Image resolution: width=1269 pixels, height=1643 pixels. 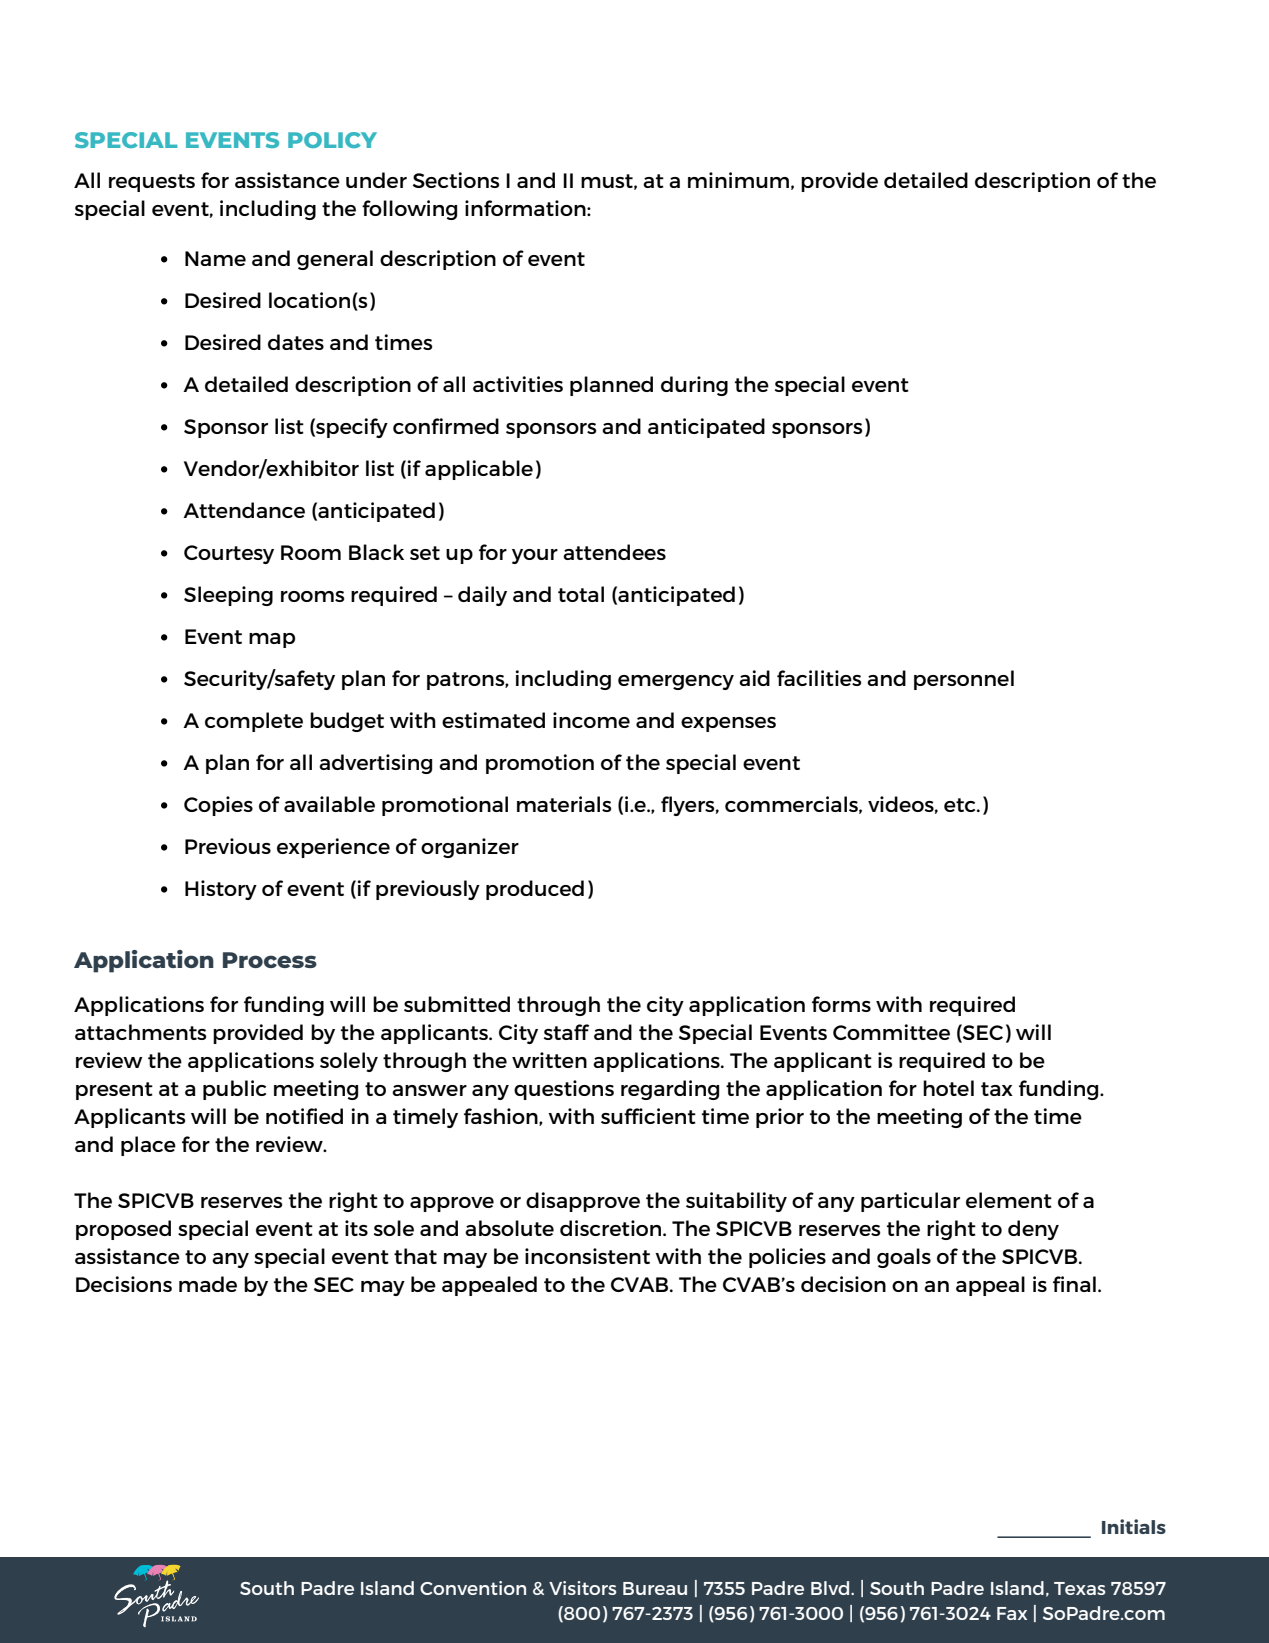 What do you see at coordinates (1033, 1230) in the page?
I see `deny` at bounding box center [1033, 1230].
